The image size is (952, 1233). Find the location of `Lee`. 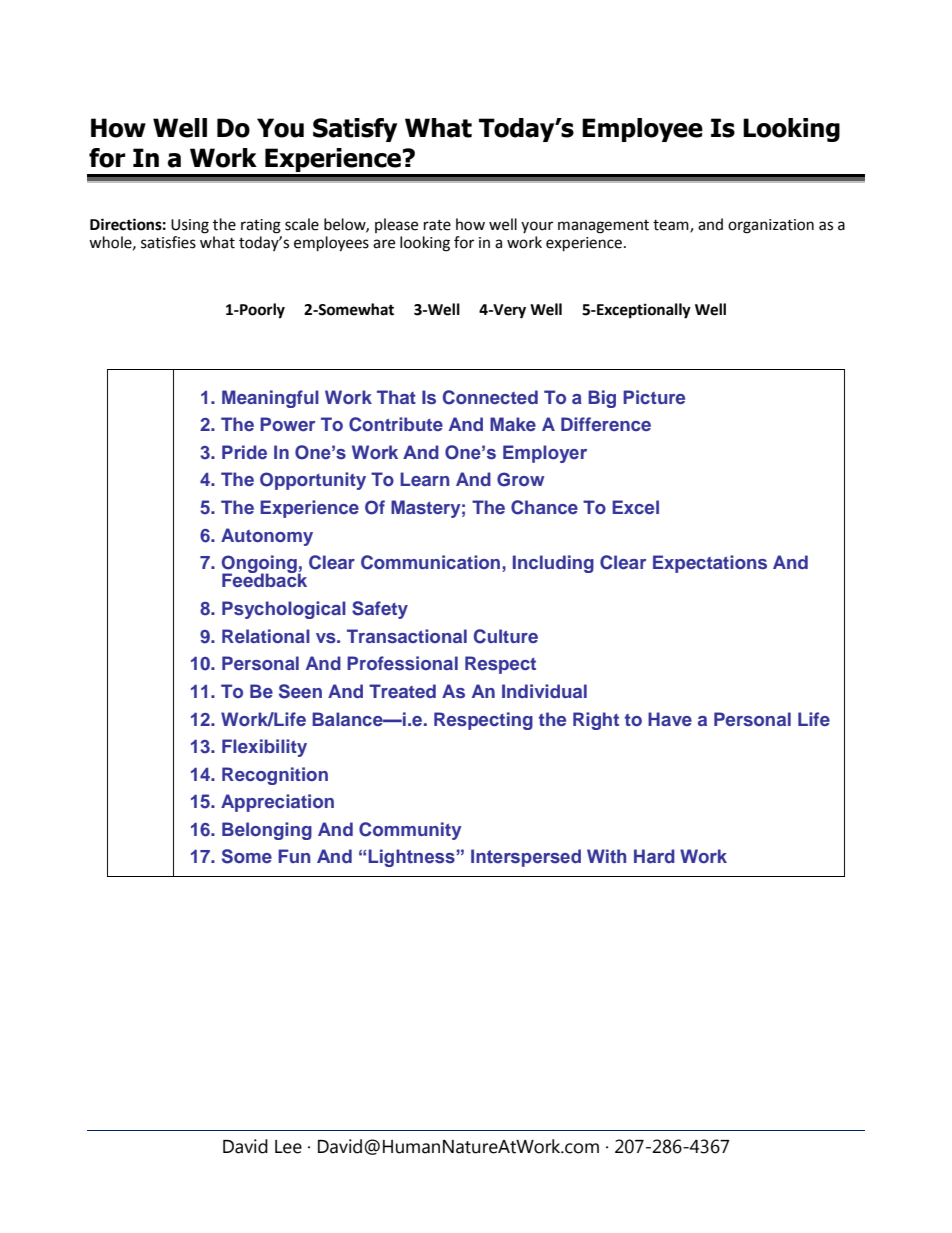

Lee is located at coordinates (288, 1147).
